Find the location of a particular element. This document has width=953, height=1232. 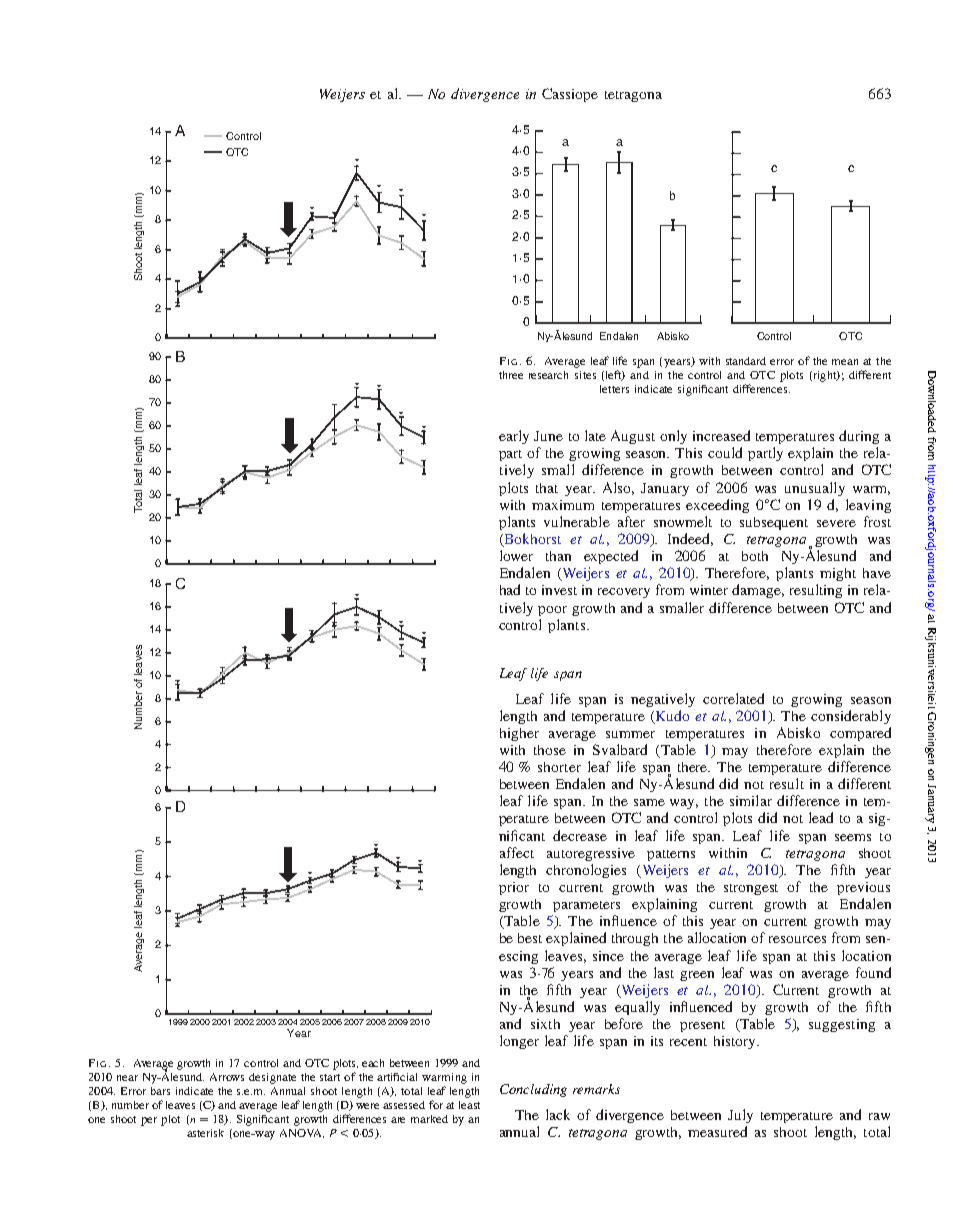

prior is located at coordinates (514, 888).
